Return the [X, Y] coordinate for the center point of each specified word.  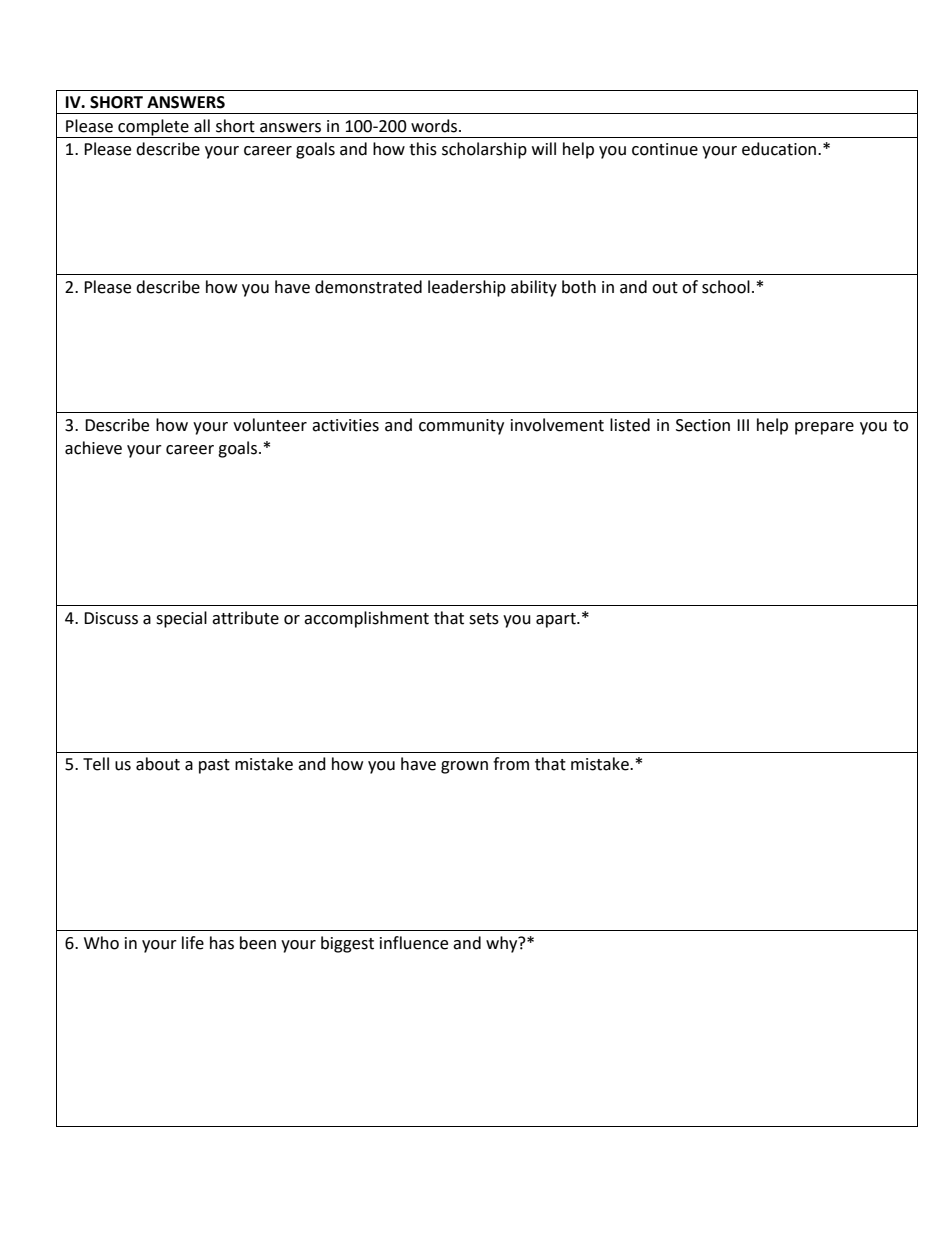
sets [484, 619]
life [193, 943]
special [181, 619]
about [158, 764]
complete [153, 128]
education [779, 149]
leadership [467, 288]
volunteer [270, 425]
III [743, 425]
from [511, 764]
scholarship [484, 150]
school [726, 287]
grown [464, 767]
